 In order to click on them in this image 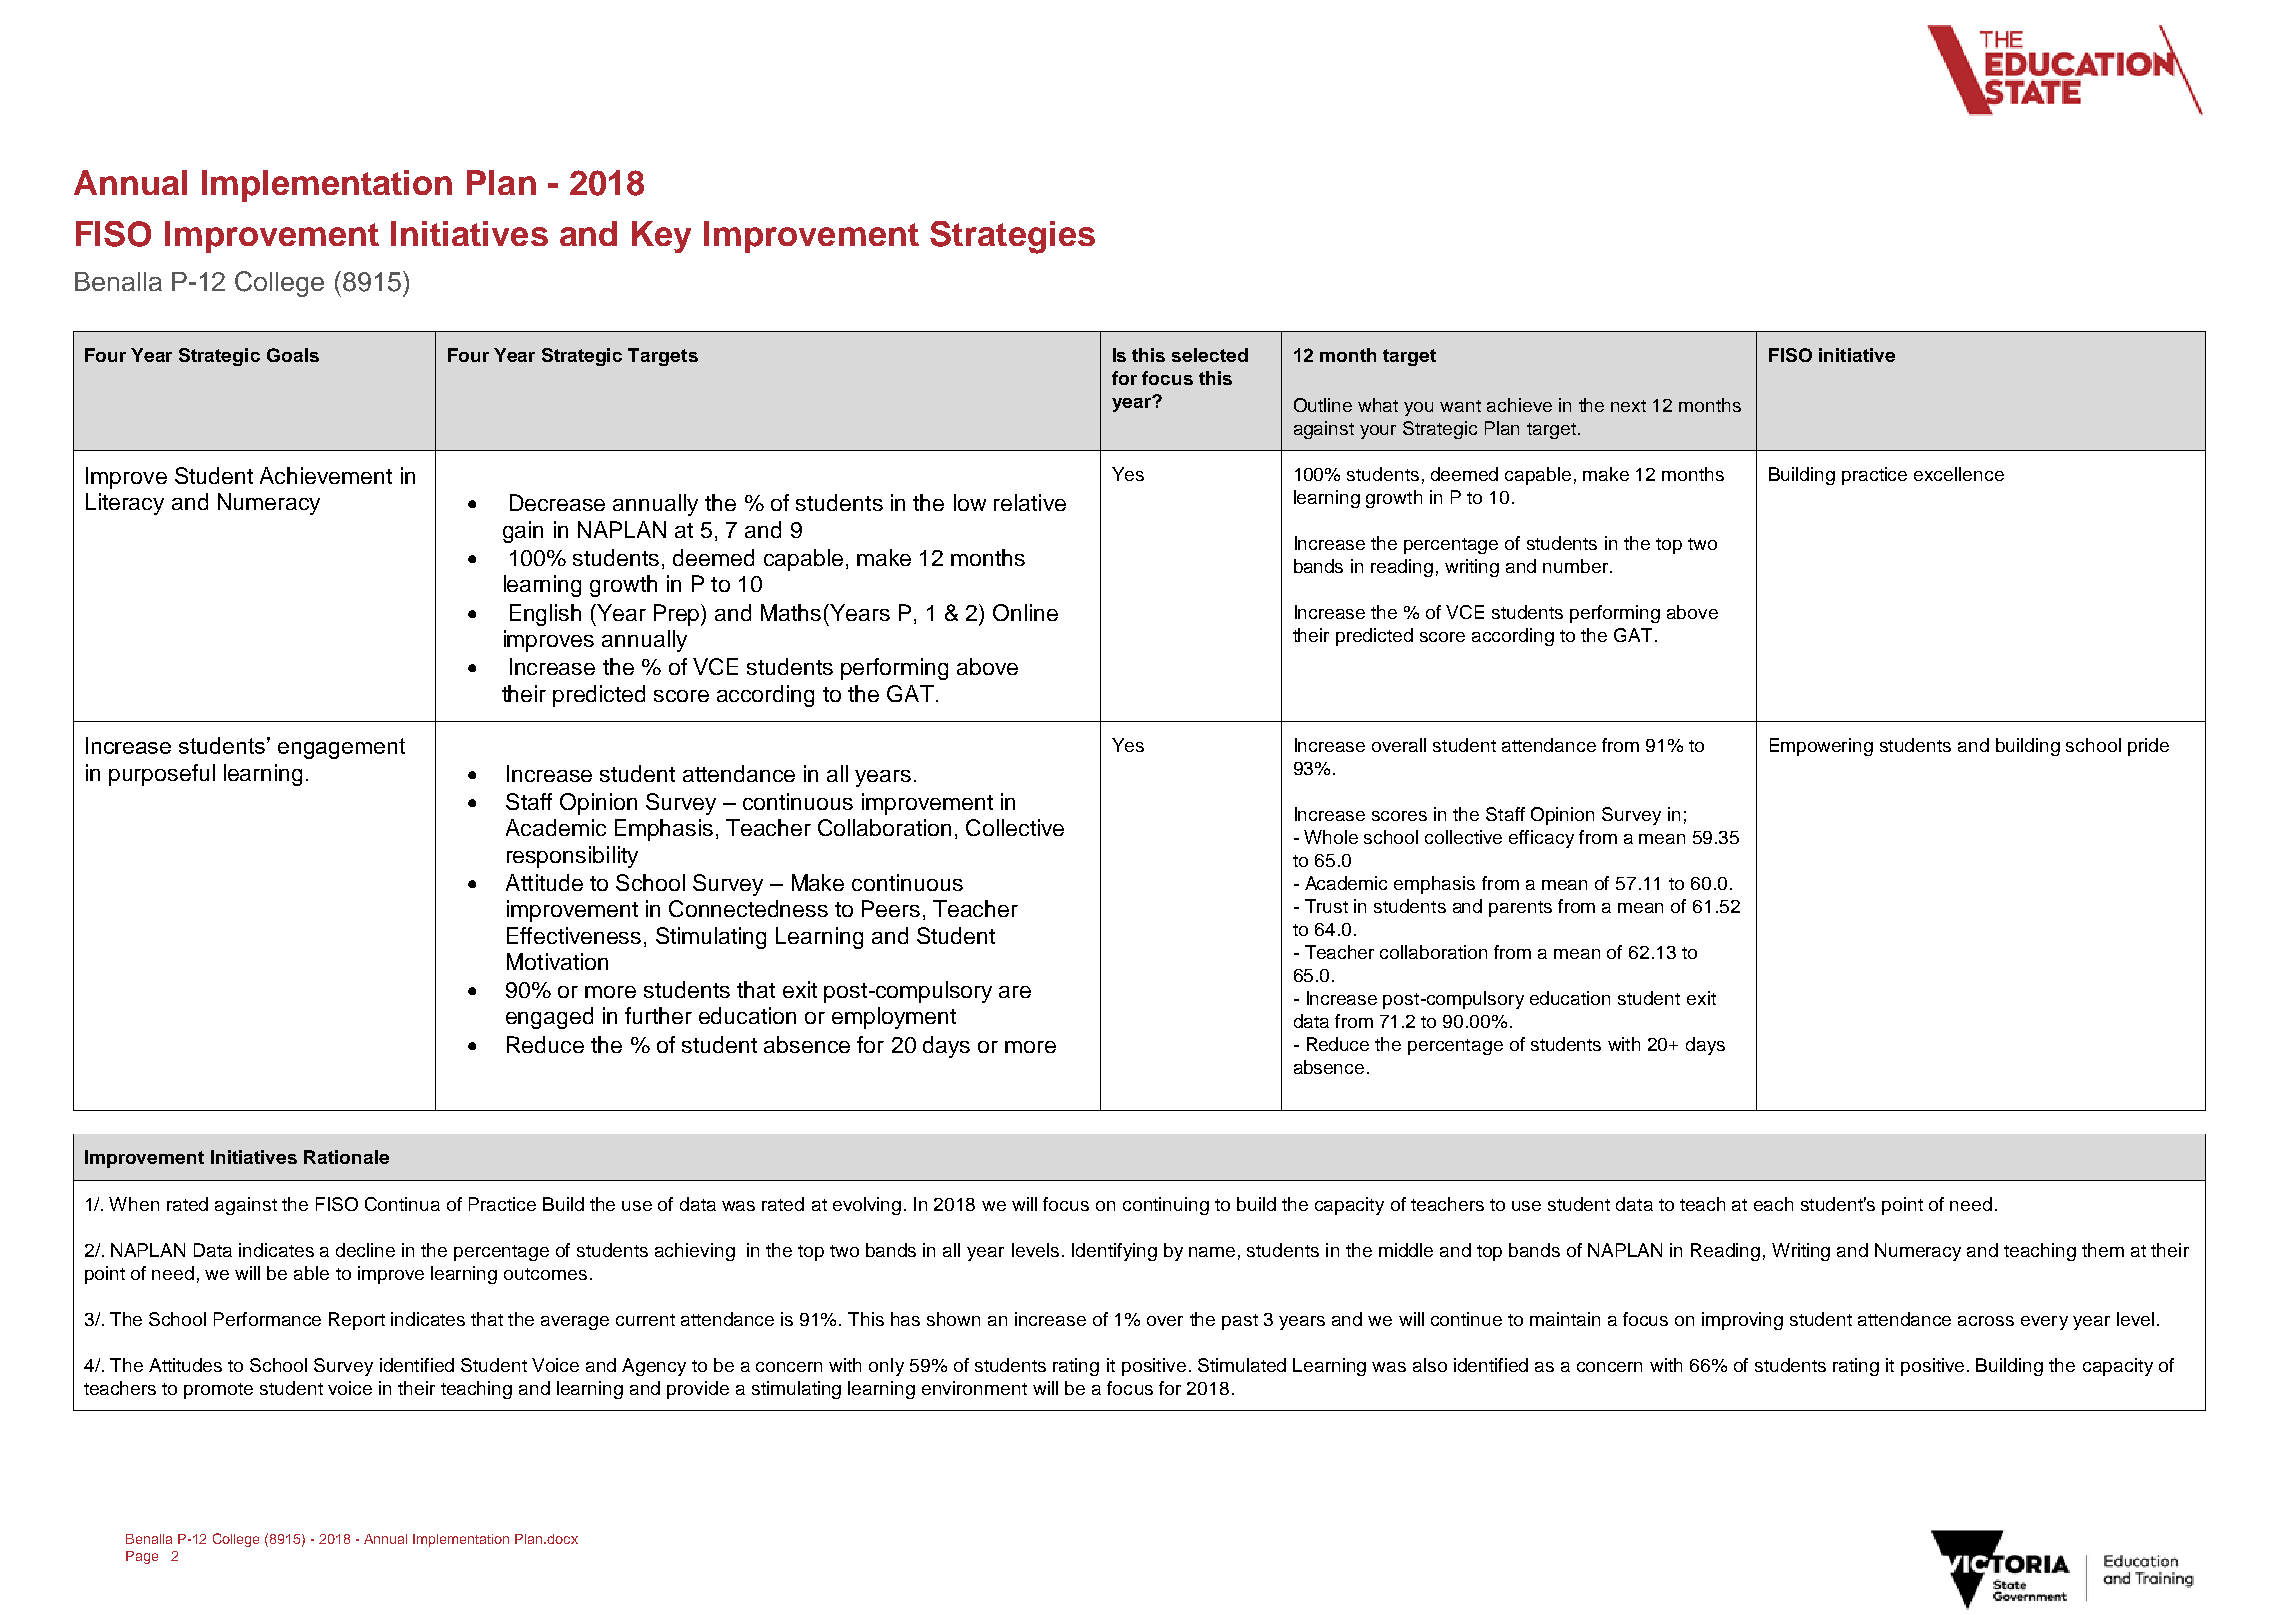, I will do `click(2103, 1250)`.
